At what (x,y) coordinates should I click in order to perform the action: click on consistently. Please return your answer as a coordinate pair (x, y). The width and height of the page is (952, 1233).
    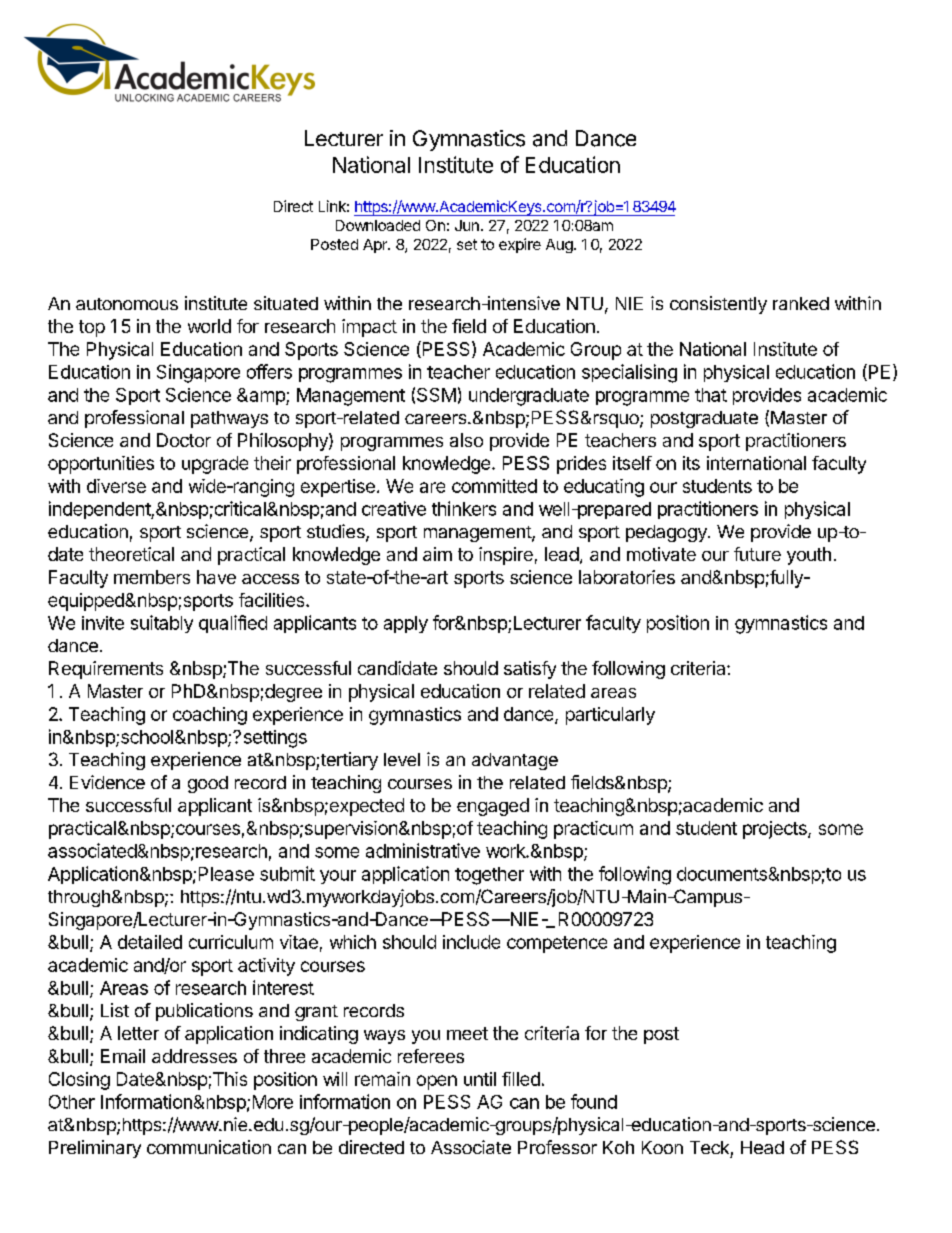
    Looking at the image, I should click on (718, 305).
